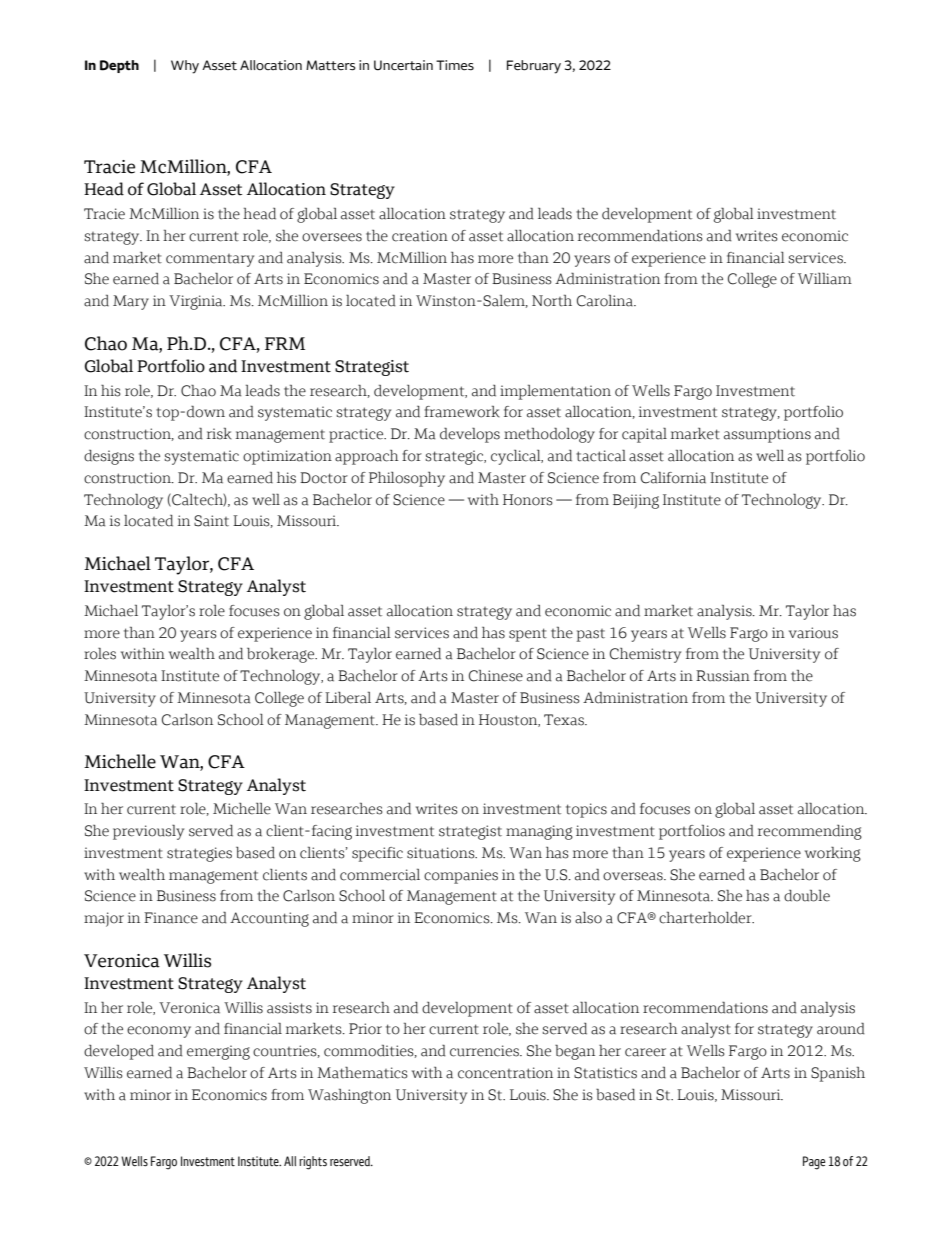  What do you see at coordinates (148, 832) in the screenshot?
I see `previously` at bounding box center [148, 832].
